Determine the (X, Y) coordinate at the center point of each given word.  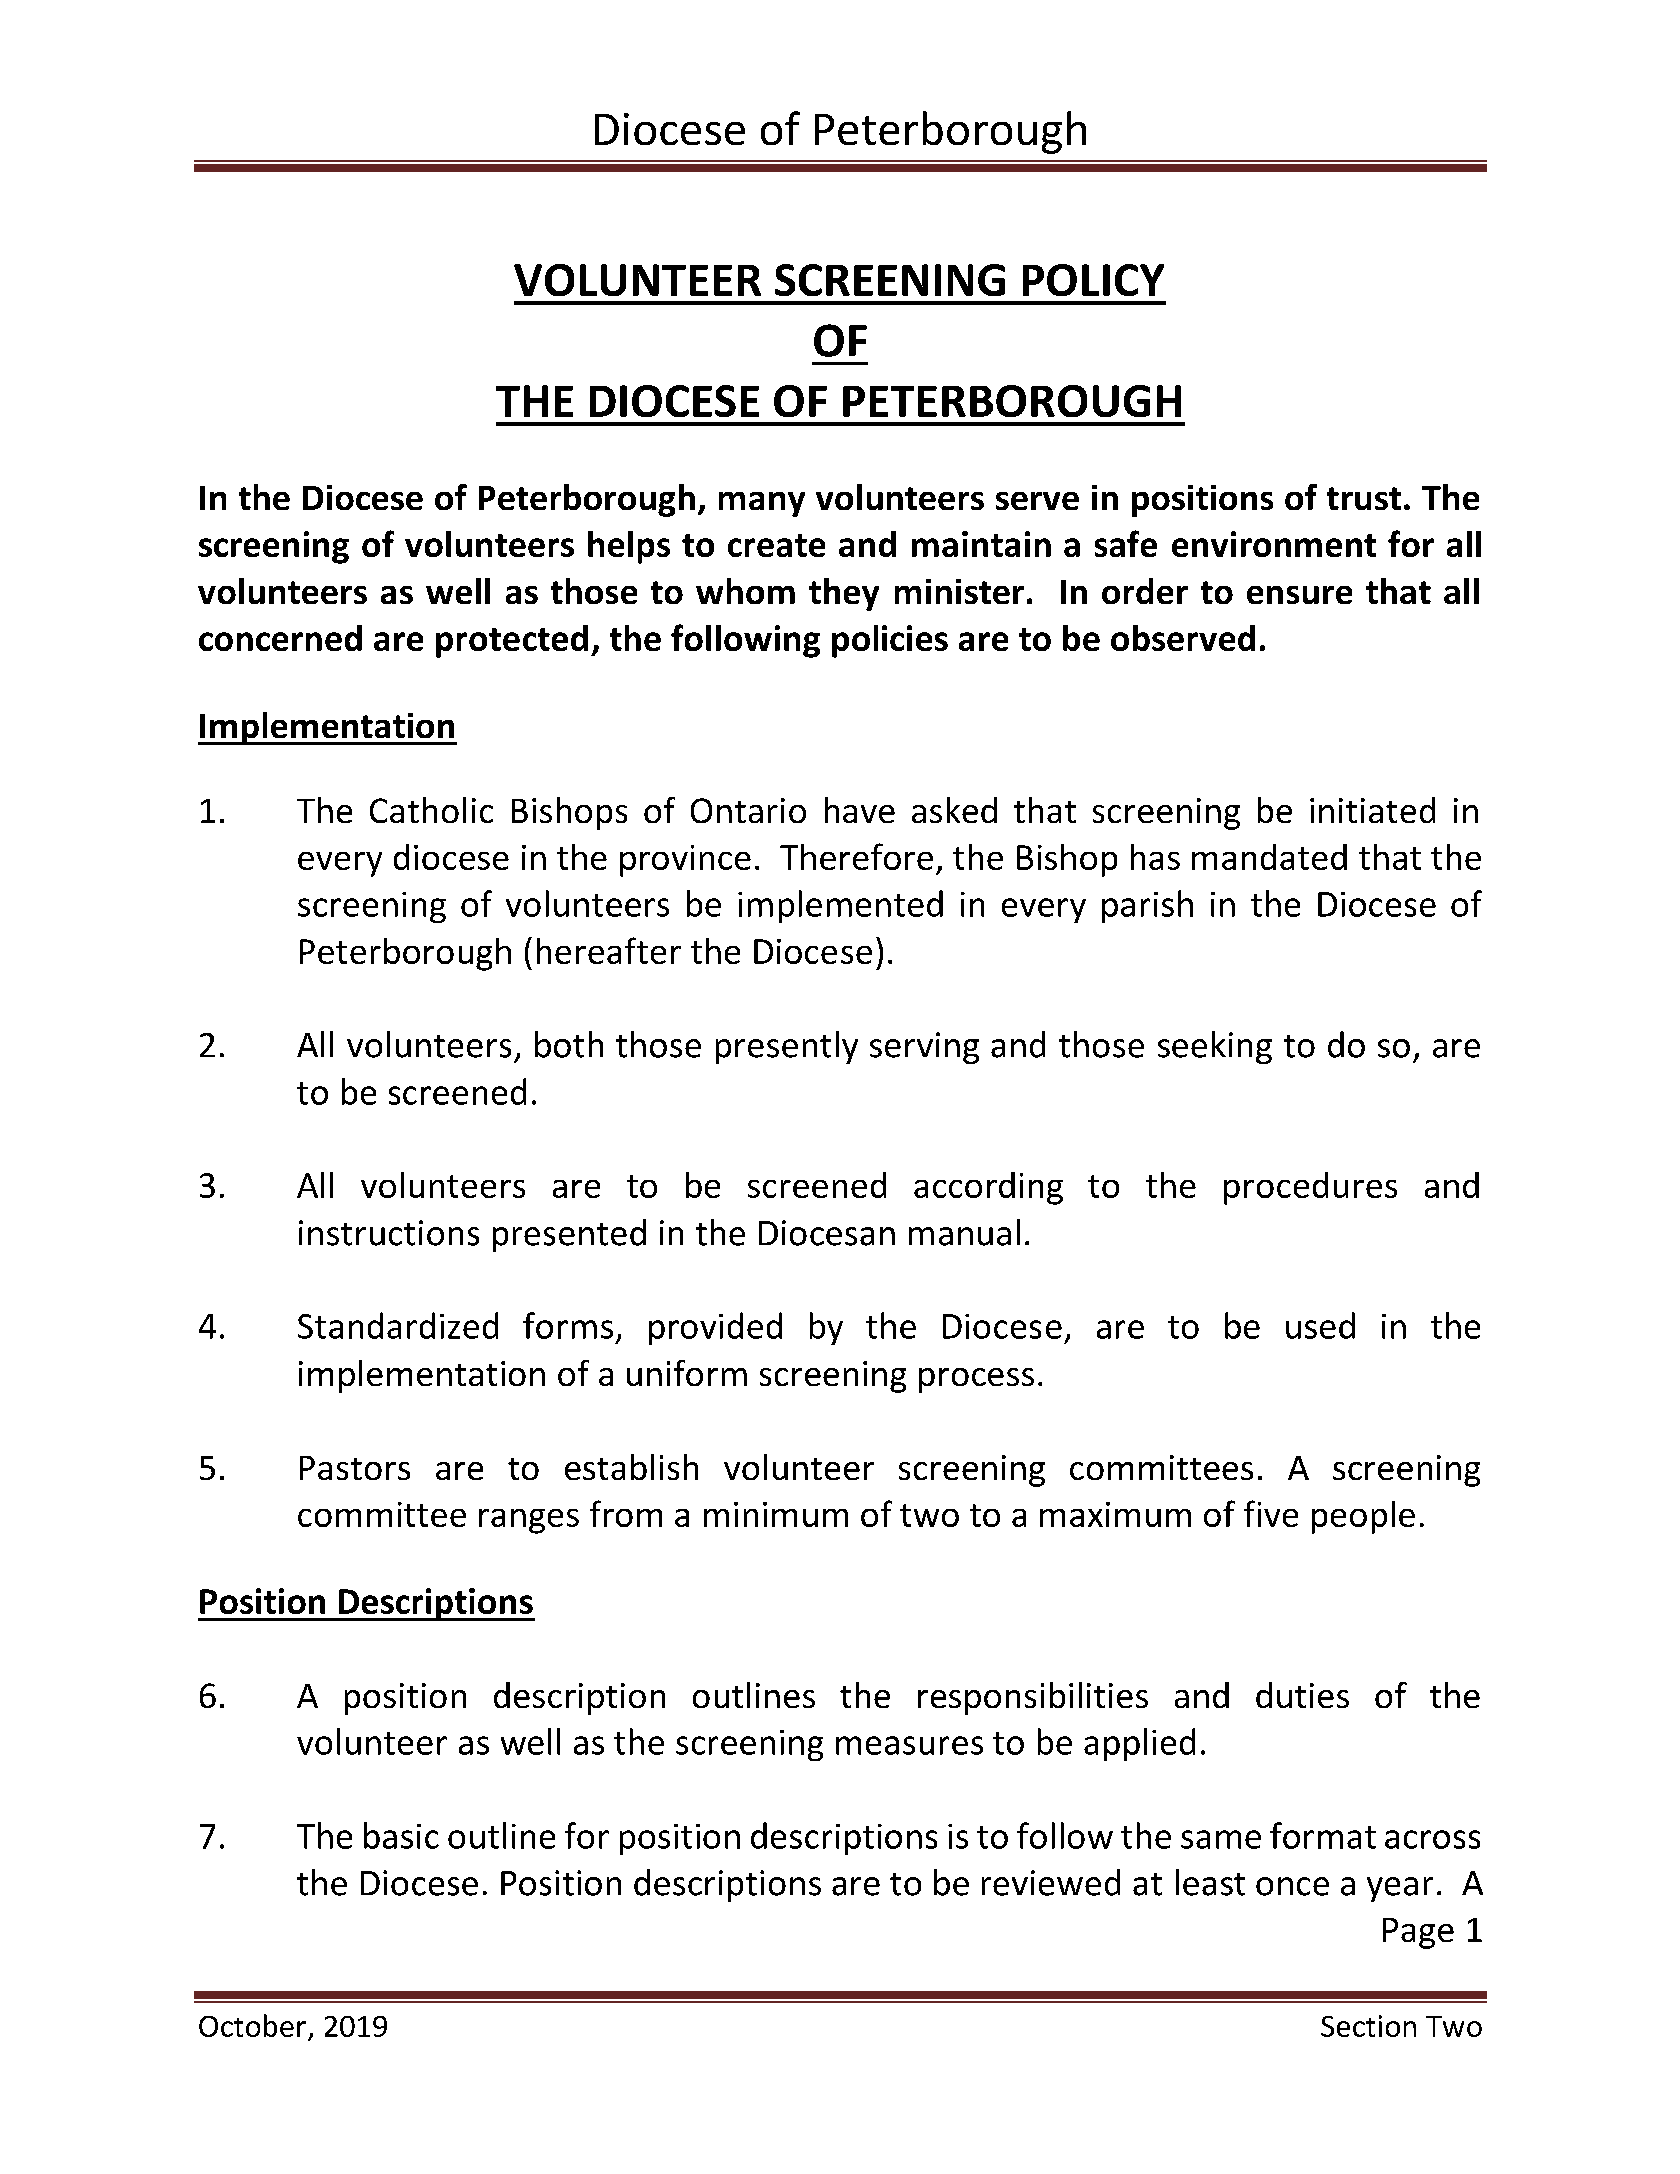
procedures (1310, 1188)
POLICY (1093, 280)
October (252, 2025)
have (860, 810)
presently (787, 1047)
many (762, 504)
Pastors (355, 1468)
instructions (389, 1233)
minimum (776, 1514)
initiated (1372, 810)
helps (629, 547)
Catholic (431, 810)
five (1271, 1513)
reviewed (1051, 1882)
